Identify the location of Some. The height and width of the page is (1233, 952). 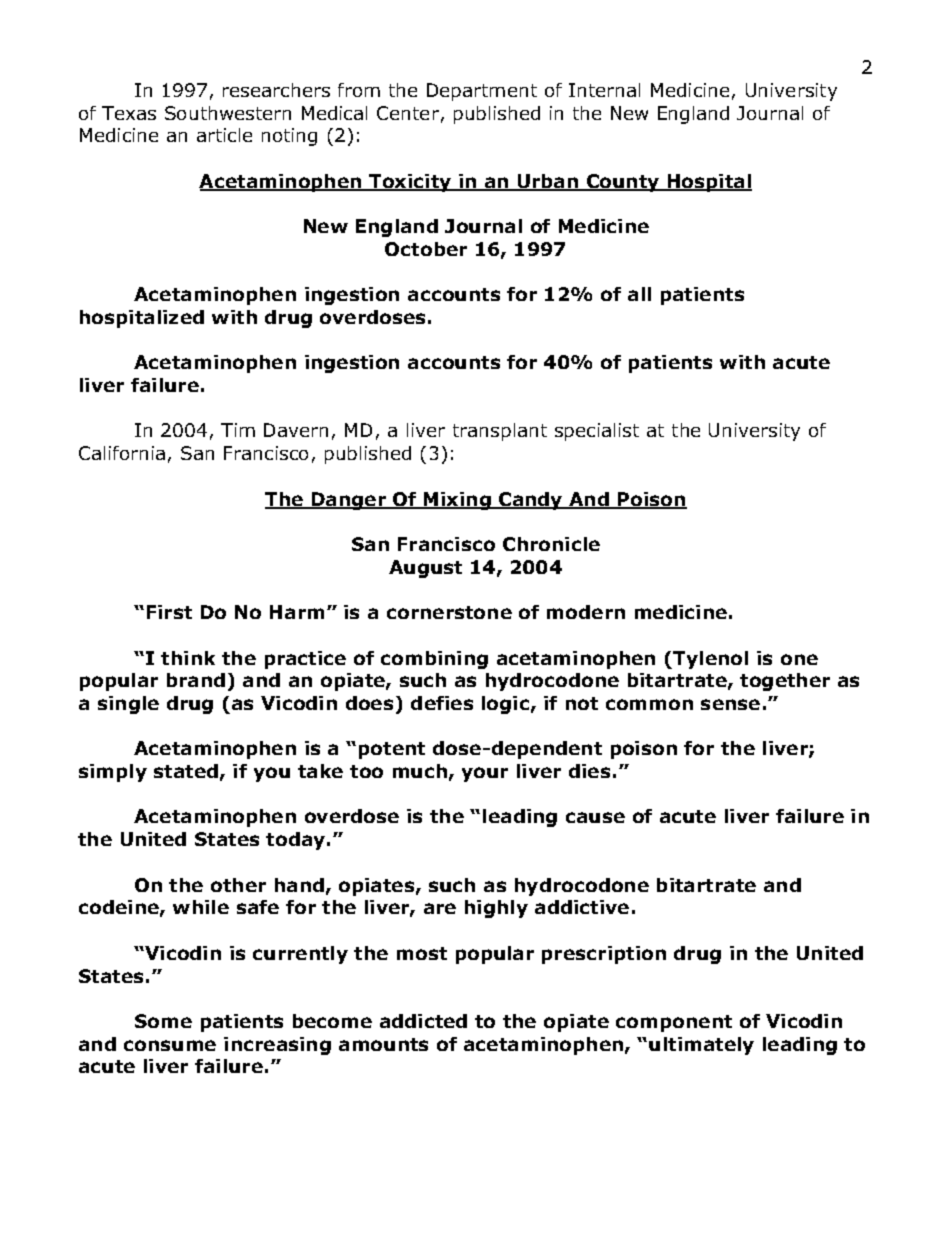
(163, 1021).
